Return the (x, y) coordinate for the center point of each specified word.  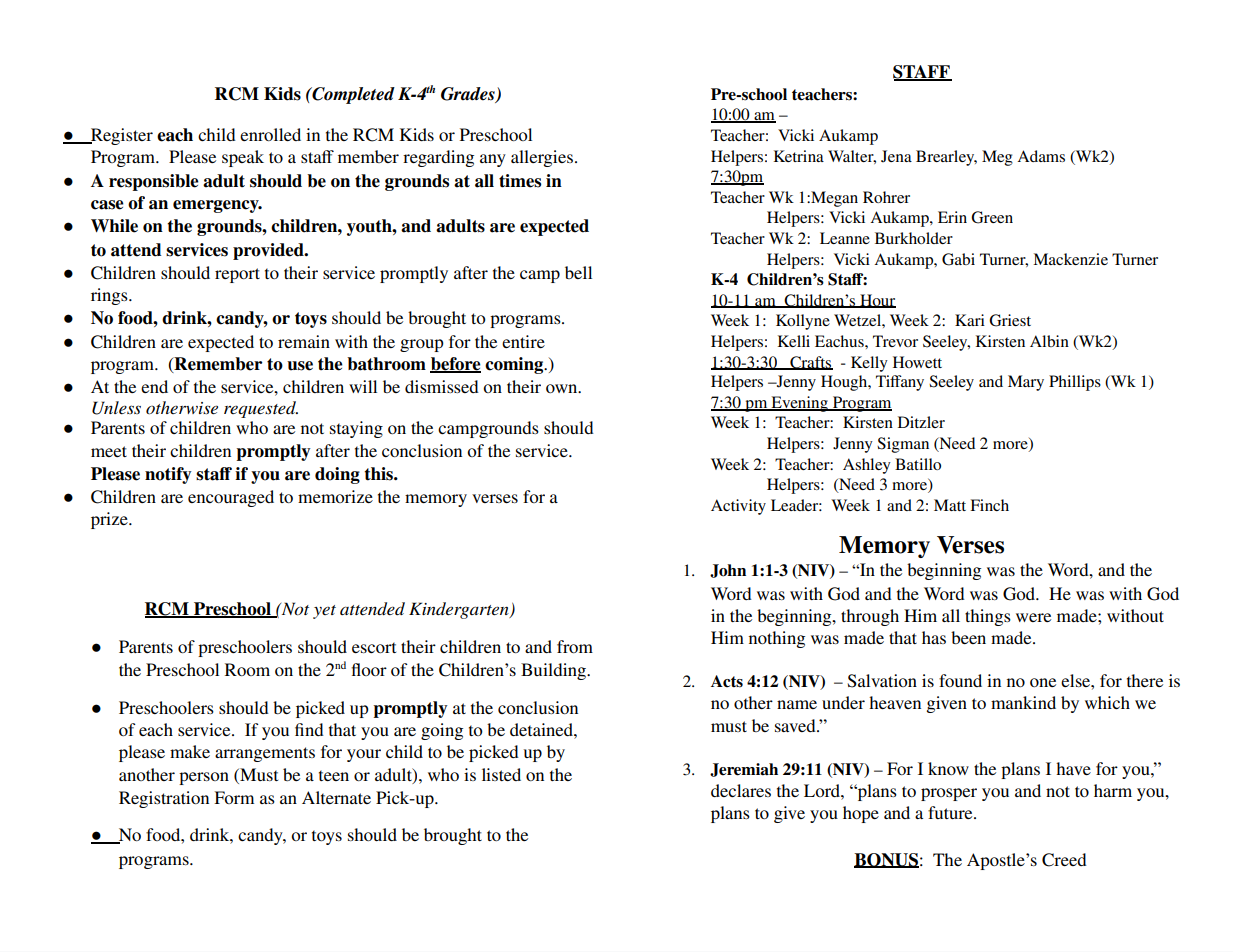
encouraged (231, 498)
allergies (542, 158)
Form (234, 797)
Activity (738, 507)
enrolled (270, 134)
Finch (989, 505)
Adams (1041, 156)
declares (741, 790)
